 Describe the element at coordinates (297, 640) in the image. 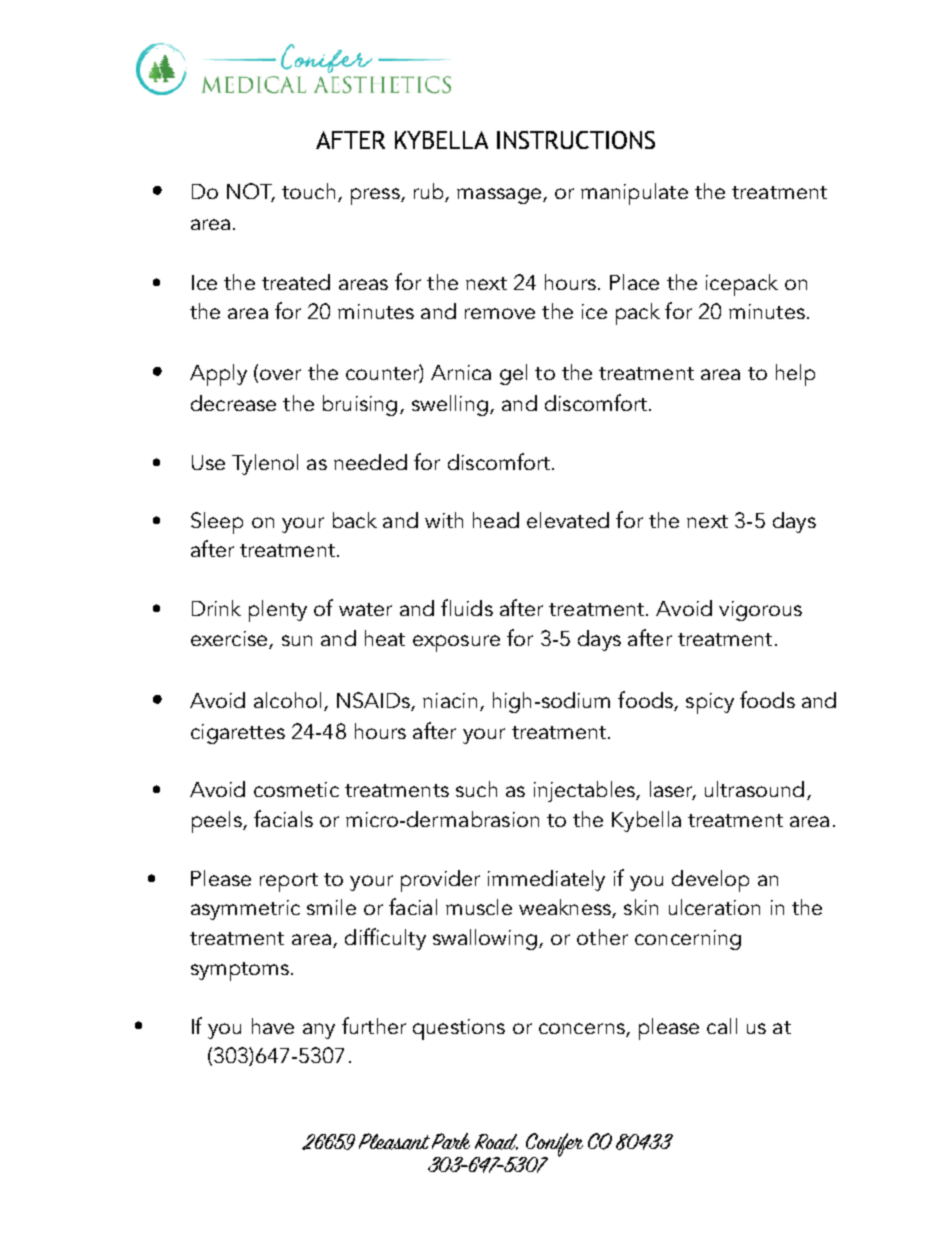

I see `sun` at that location.
